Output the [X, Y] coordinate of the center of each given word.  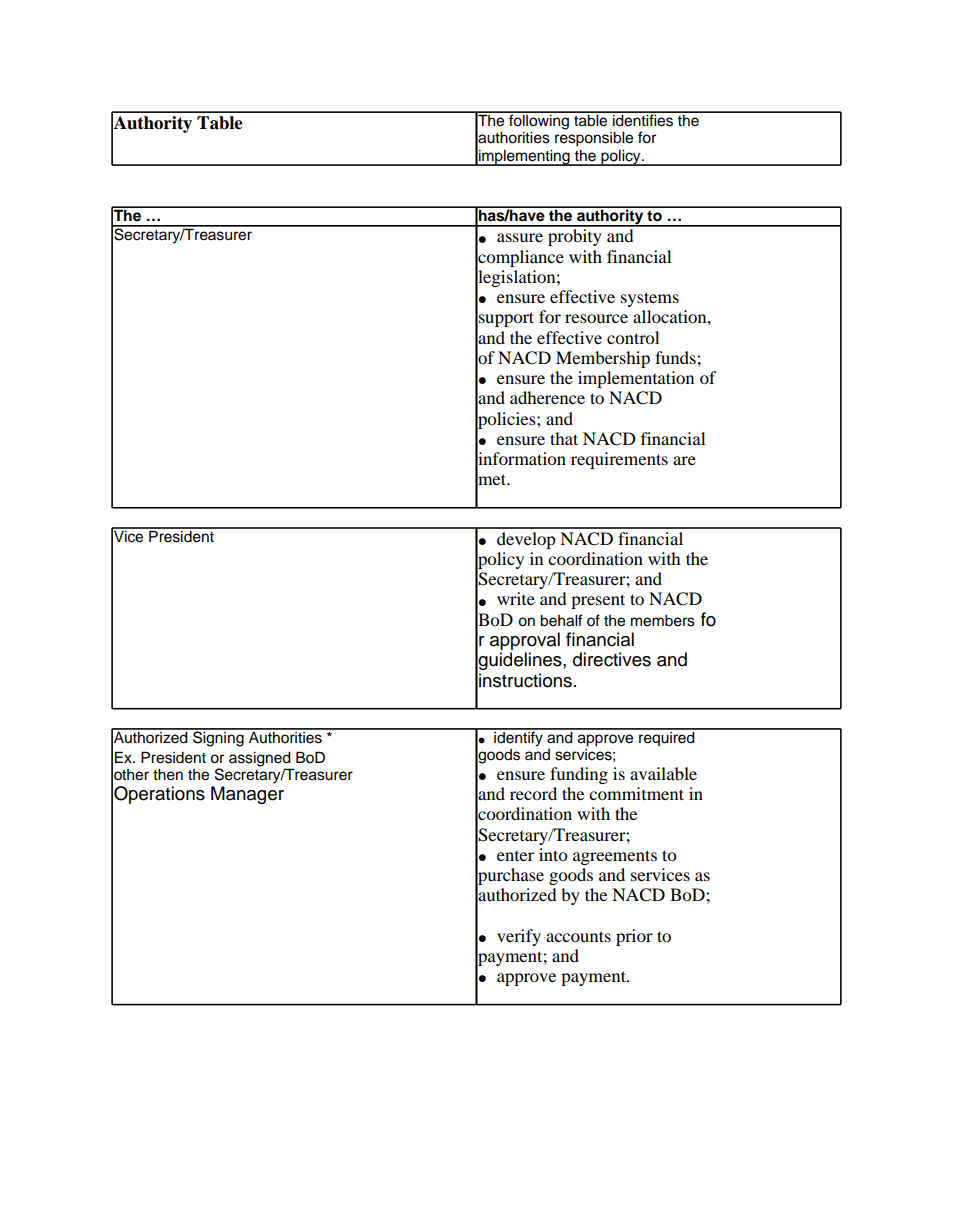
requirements [619, 460]
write [516, 598]
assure [520, 237]
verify [519, 937]
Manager [247, 795]
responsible [594, 139]
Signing [218, 738]
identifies [643, 119]
